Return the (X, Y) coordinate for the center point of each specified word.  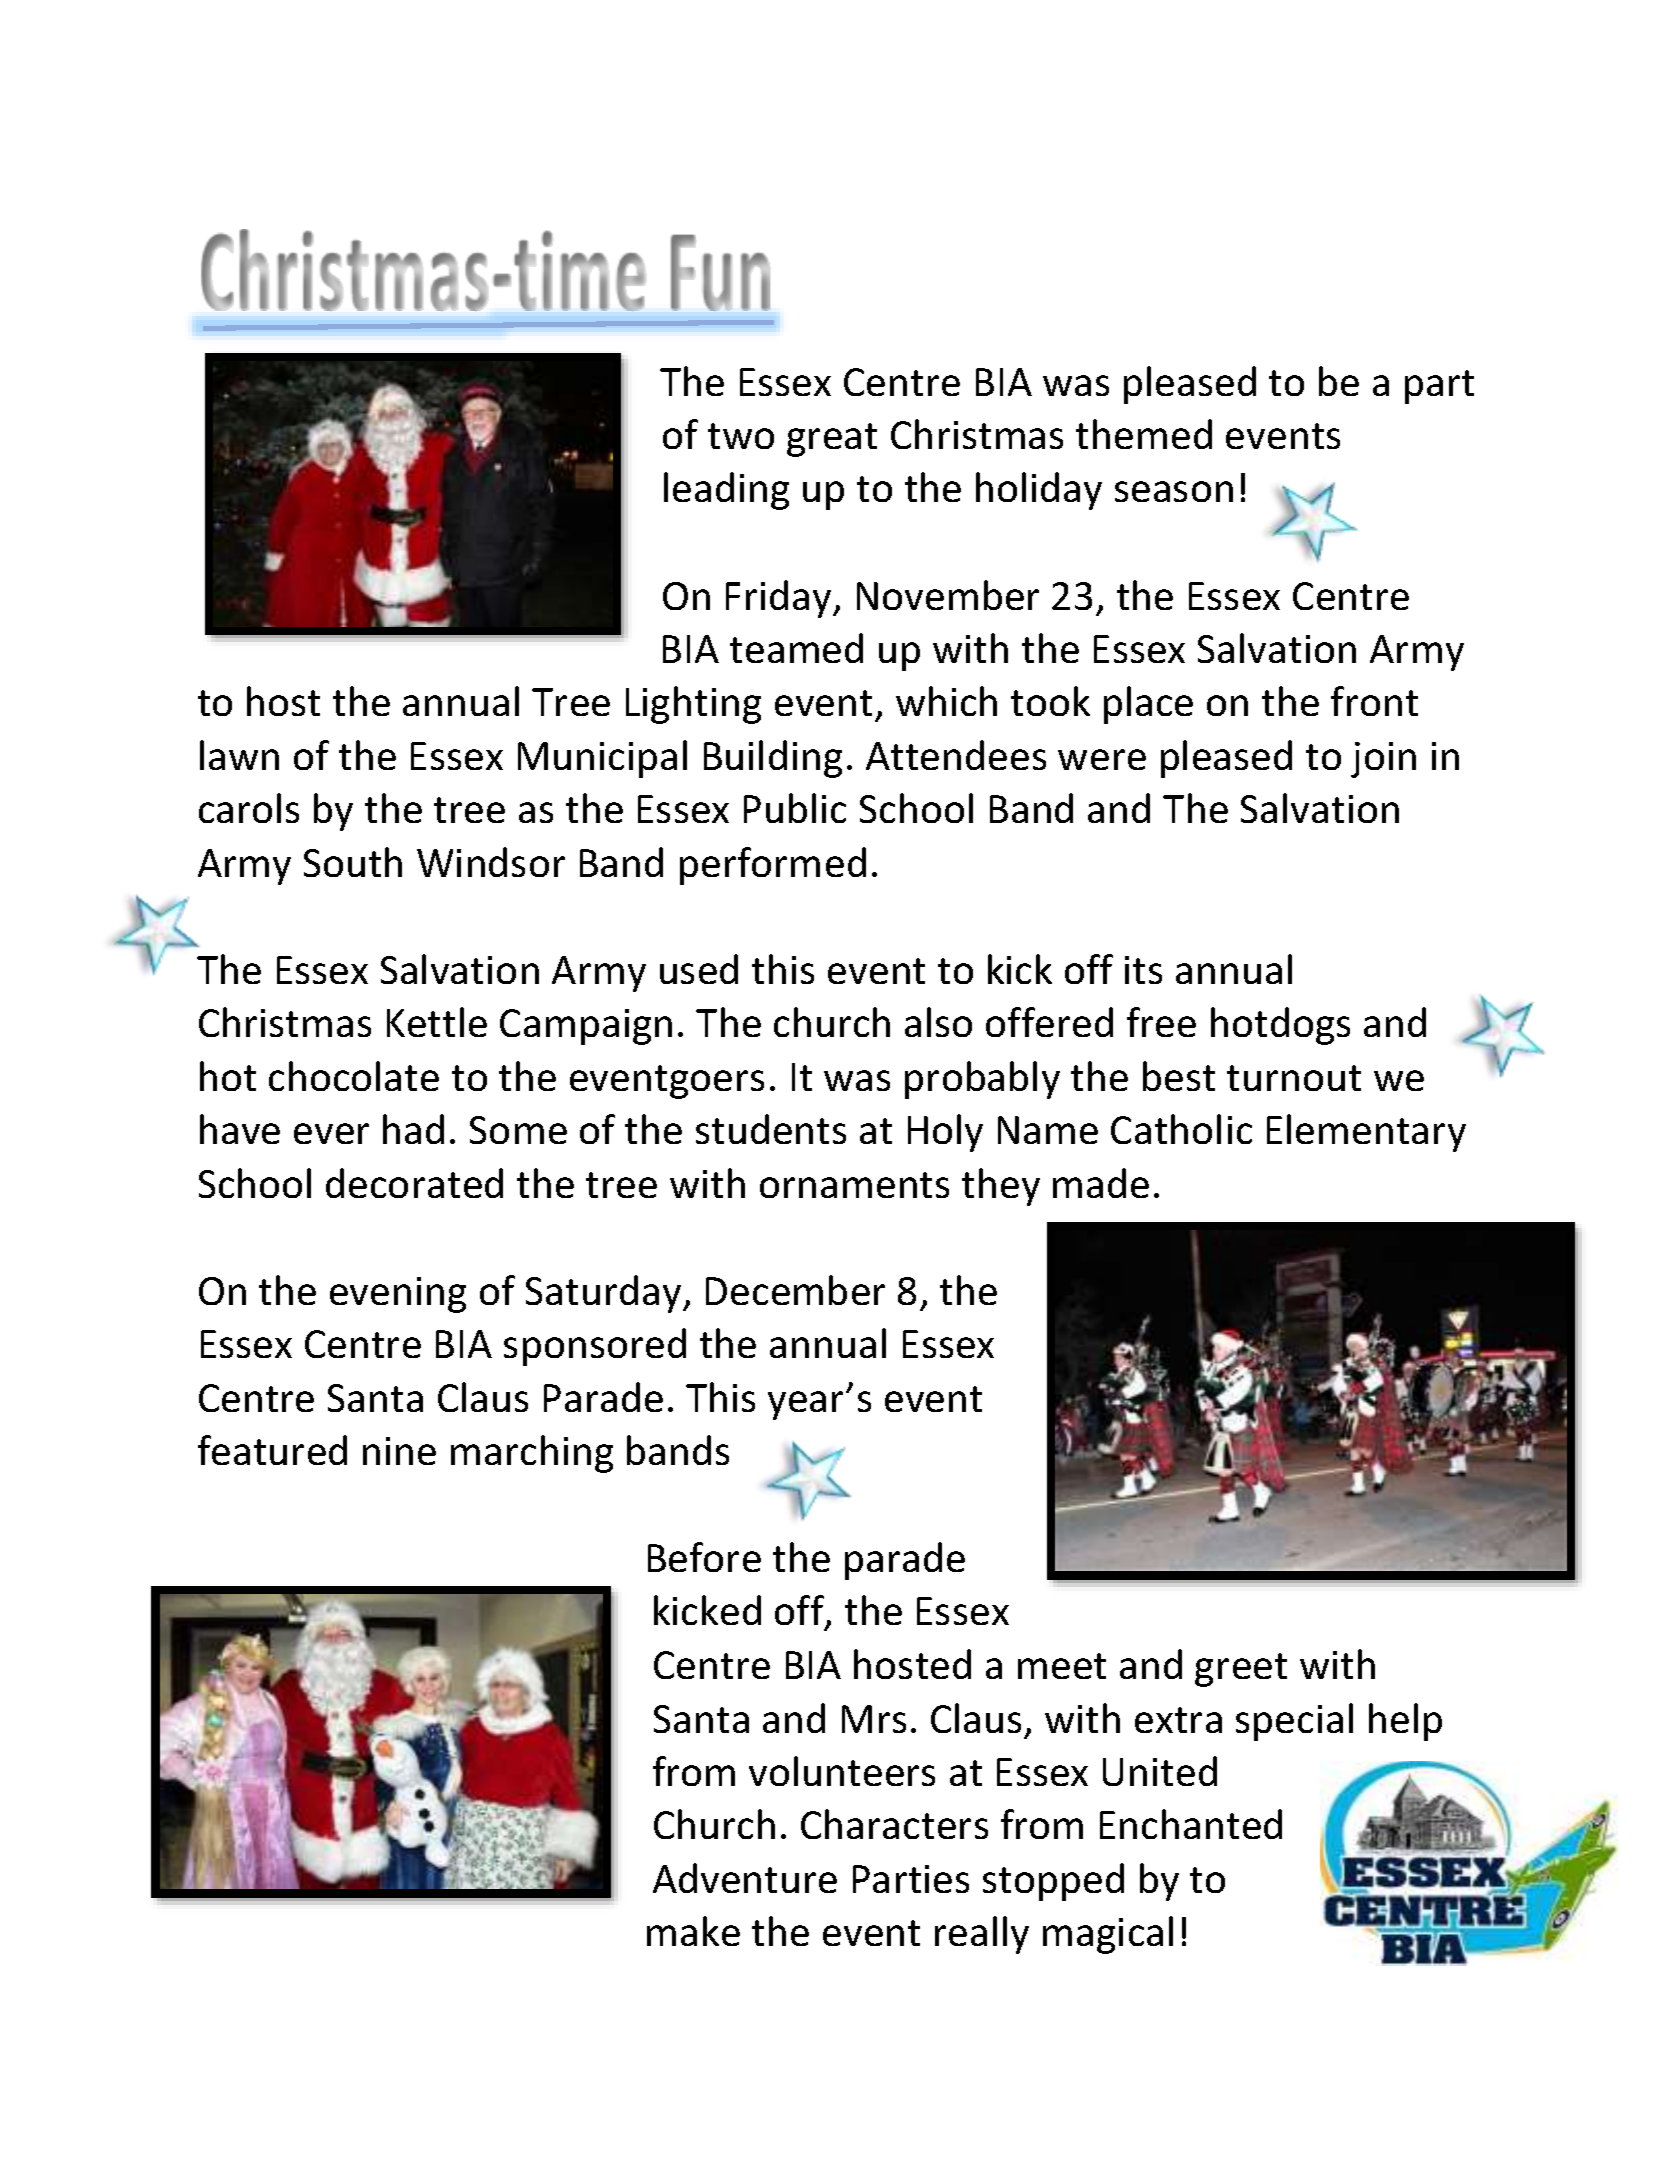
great (832, 440)
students (771, 1129)
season (1174, 491)
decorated (414, 1183)
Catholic (1181, 1129)
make (693, 1931)
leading (726, 491)
